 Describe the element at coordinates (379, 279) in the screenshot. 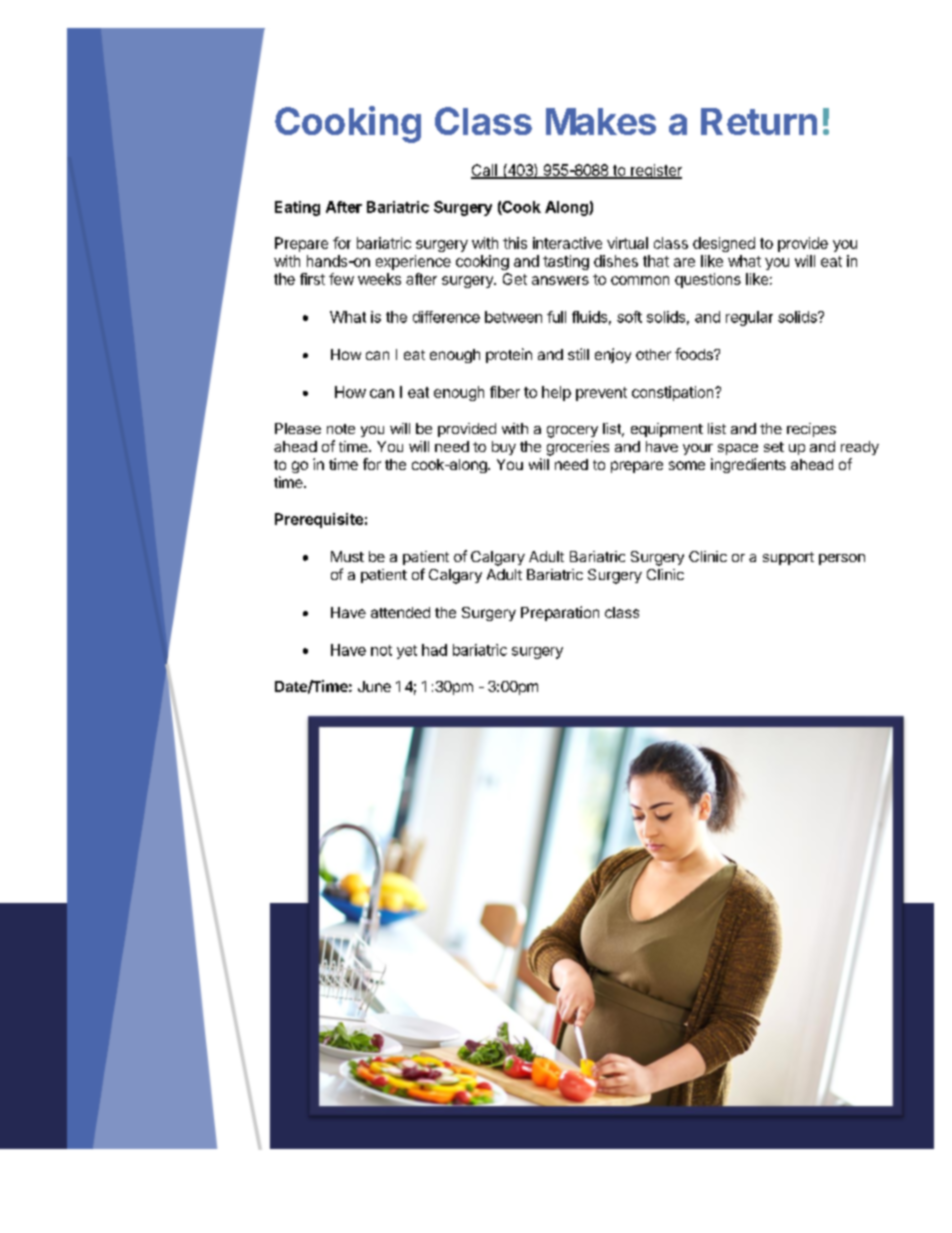

I see `weeks` at that location.
